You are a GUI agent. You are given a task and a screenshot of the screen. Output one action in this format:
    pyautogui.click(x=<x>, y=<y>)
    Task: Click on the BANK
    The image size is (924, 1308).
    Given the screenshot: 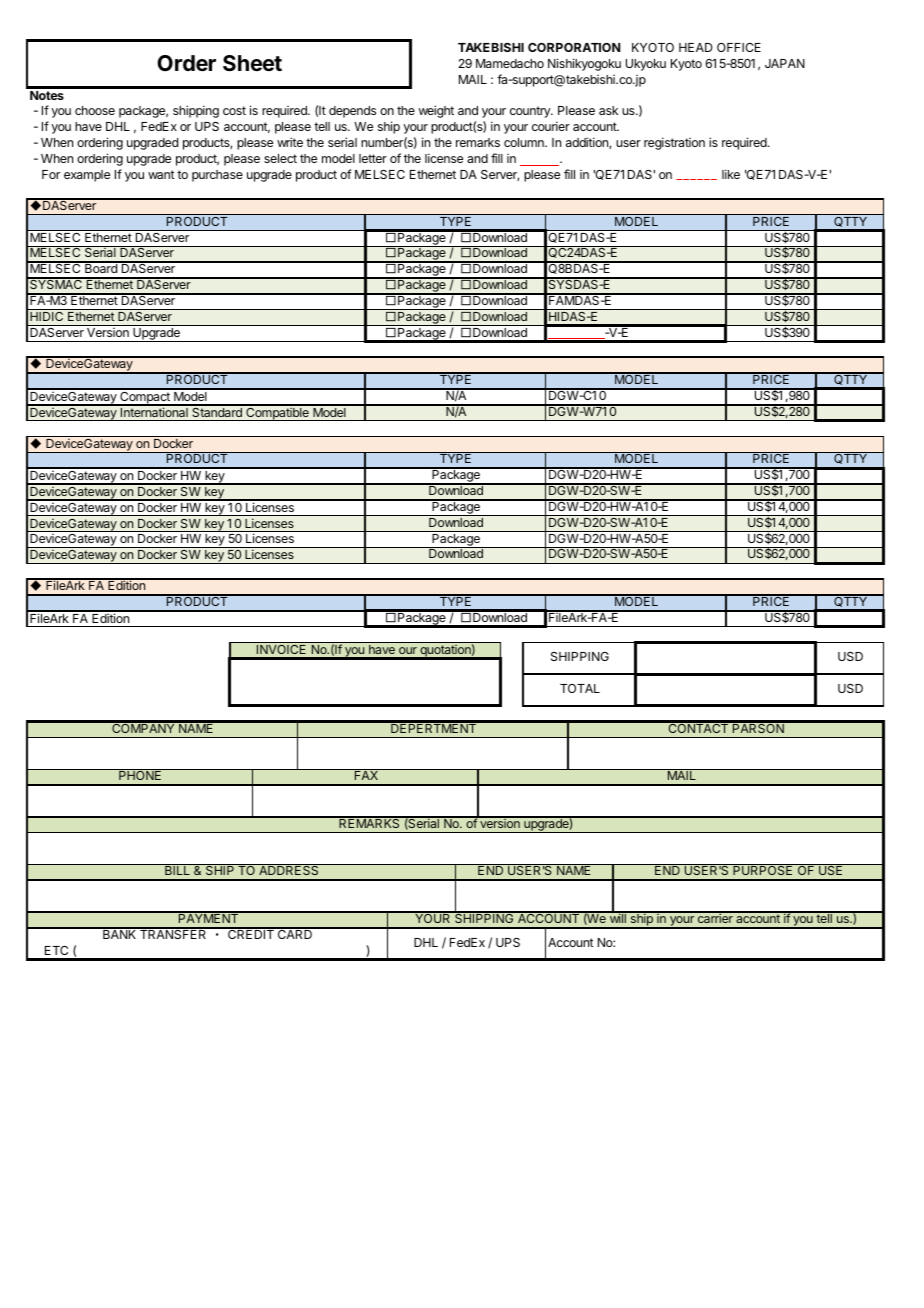 What is the action you would take?
    pyautogui.click(x=120, y=933)
